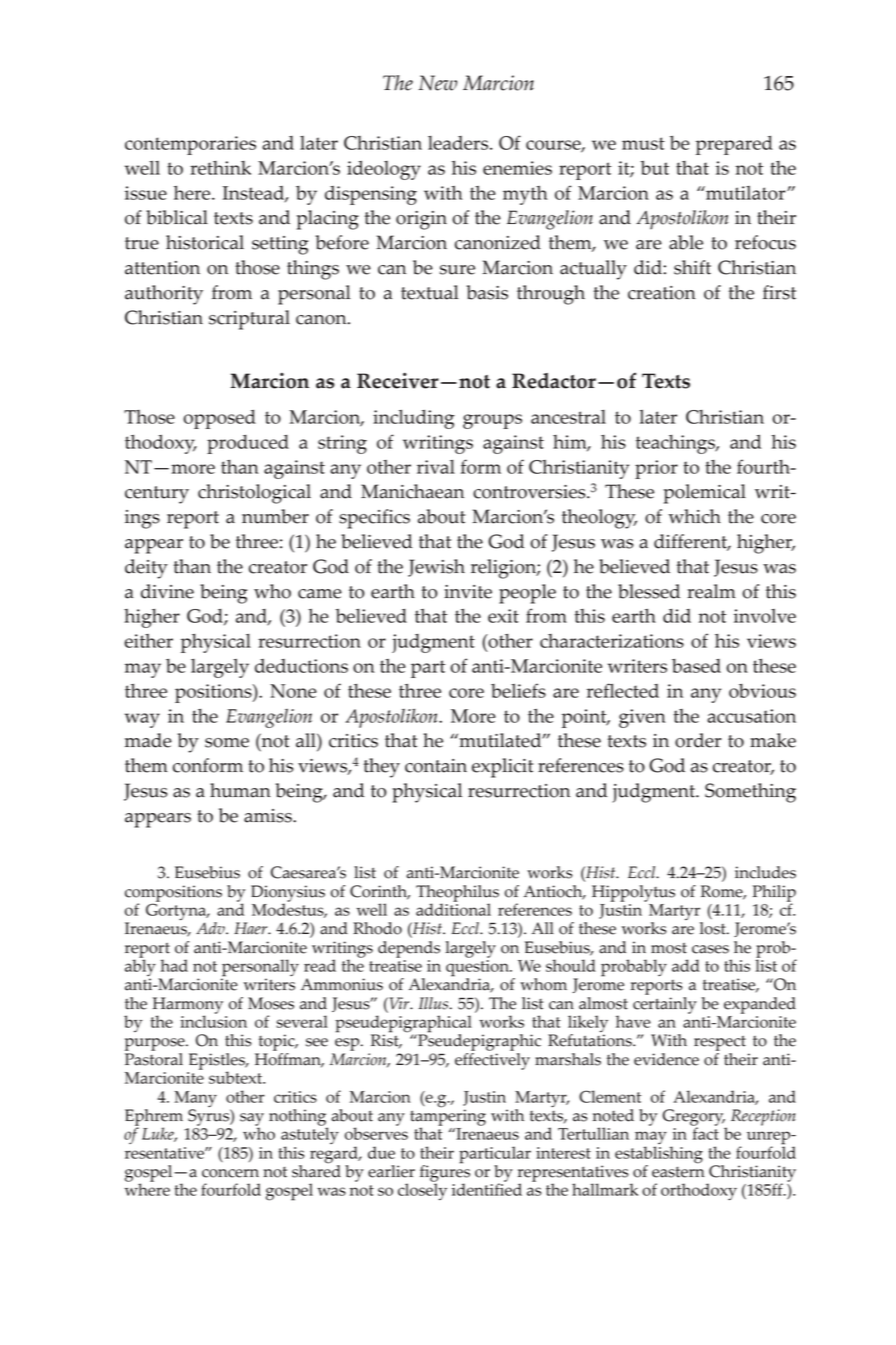 Image resolution: width=896 pixels, height=1345 pixels. Describe the element at coordinates (698, 740) in the screenshot. I see `order` at that location.
